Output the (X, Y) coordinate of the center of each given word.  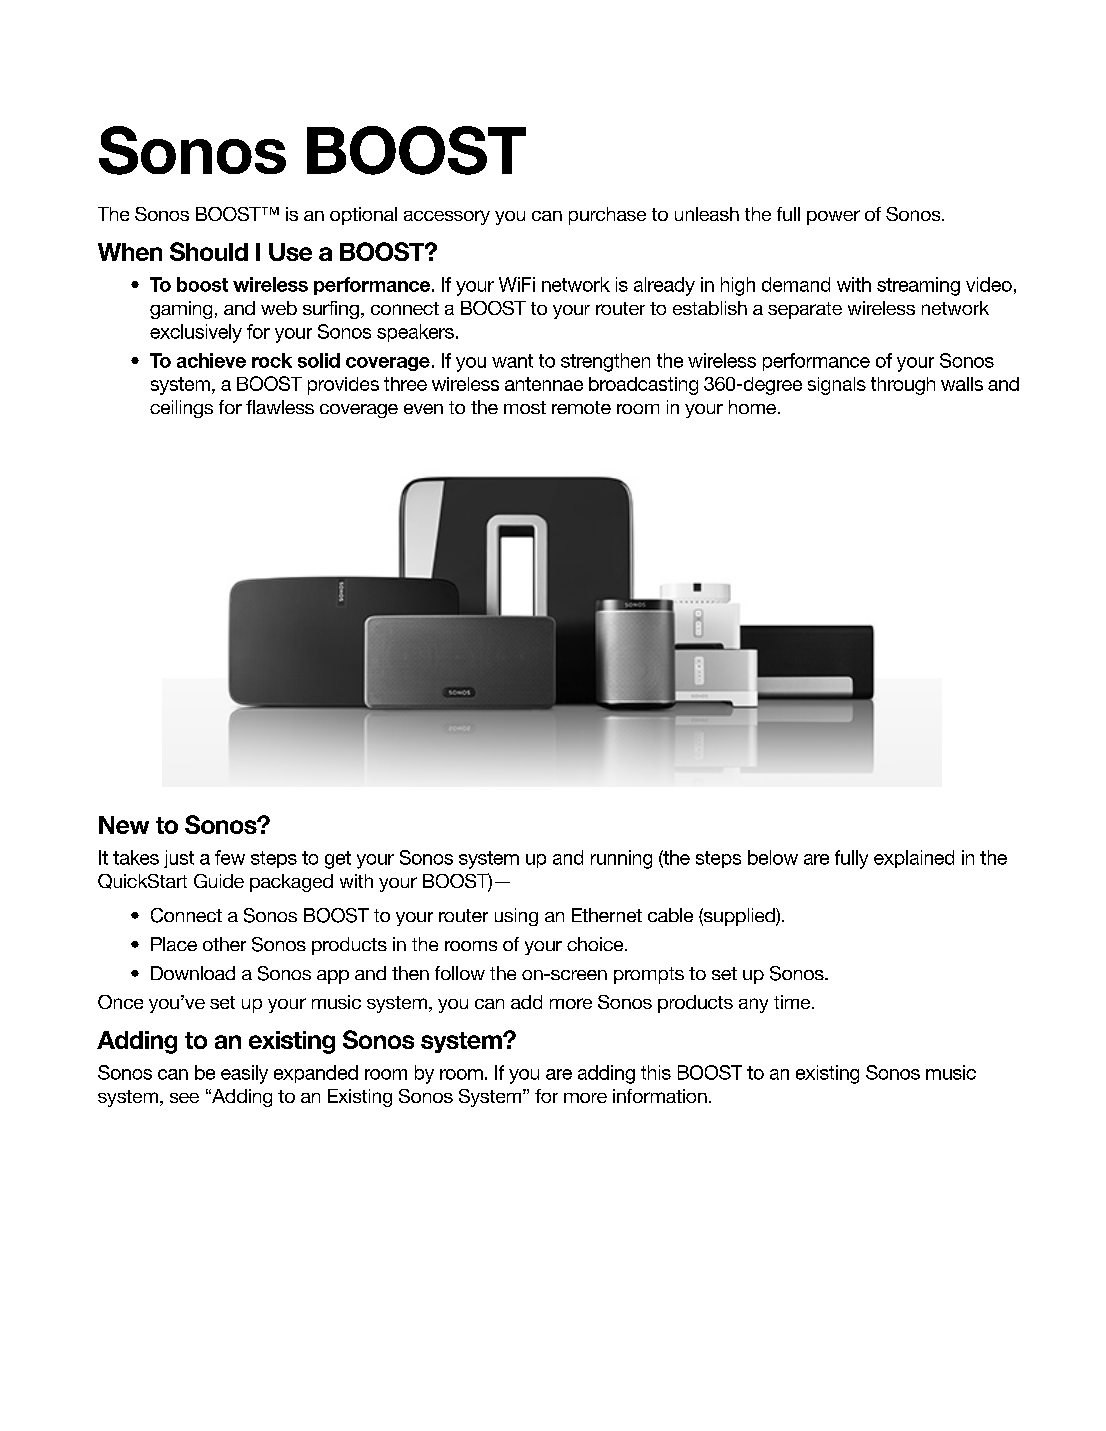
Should (209, 251)
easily (244, 1074)
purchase (607, 216)
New (124, 825)
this (656, 1072)
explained (914, 859)
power (833, 217)
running (621, 859)
